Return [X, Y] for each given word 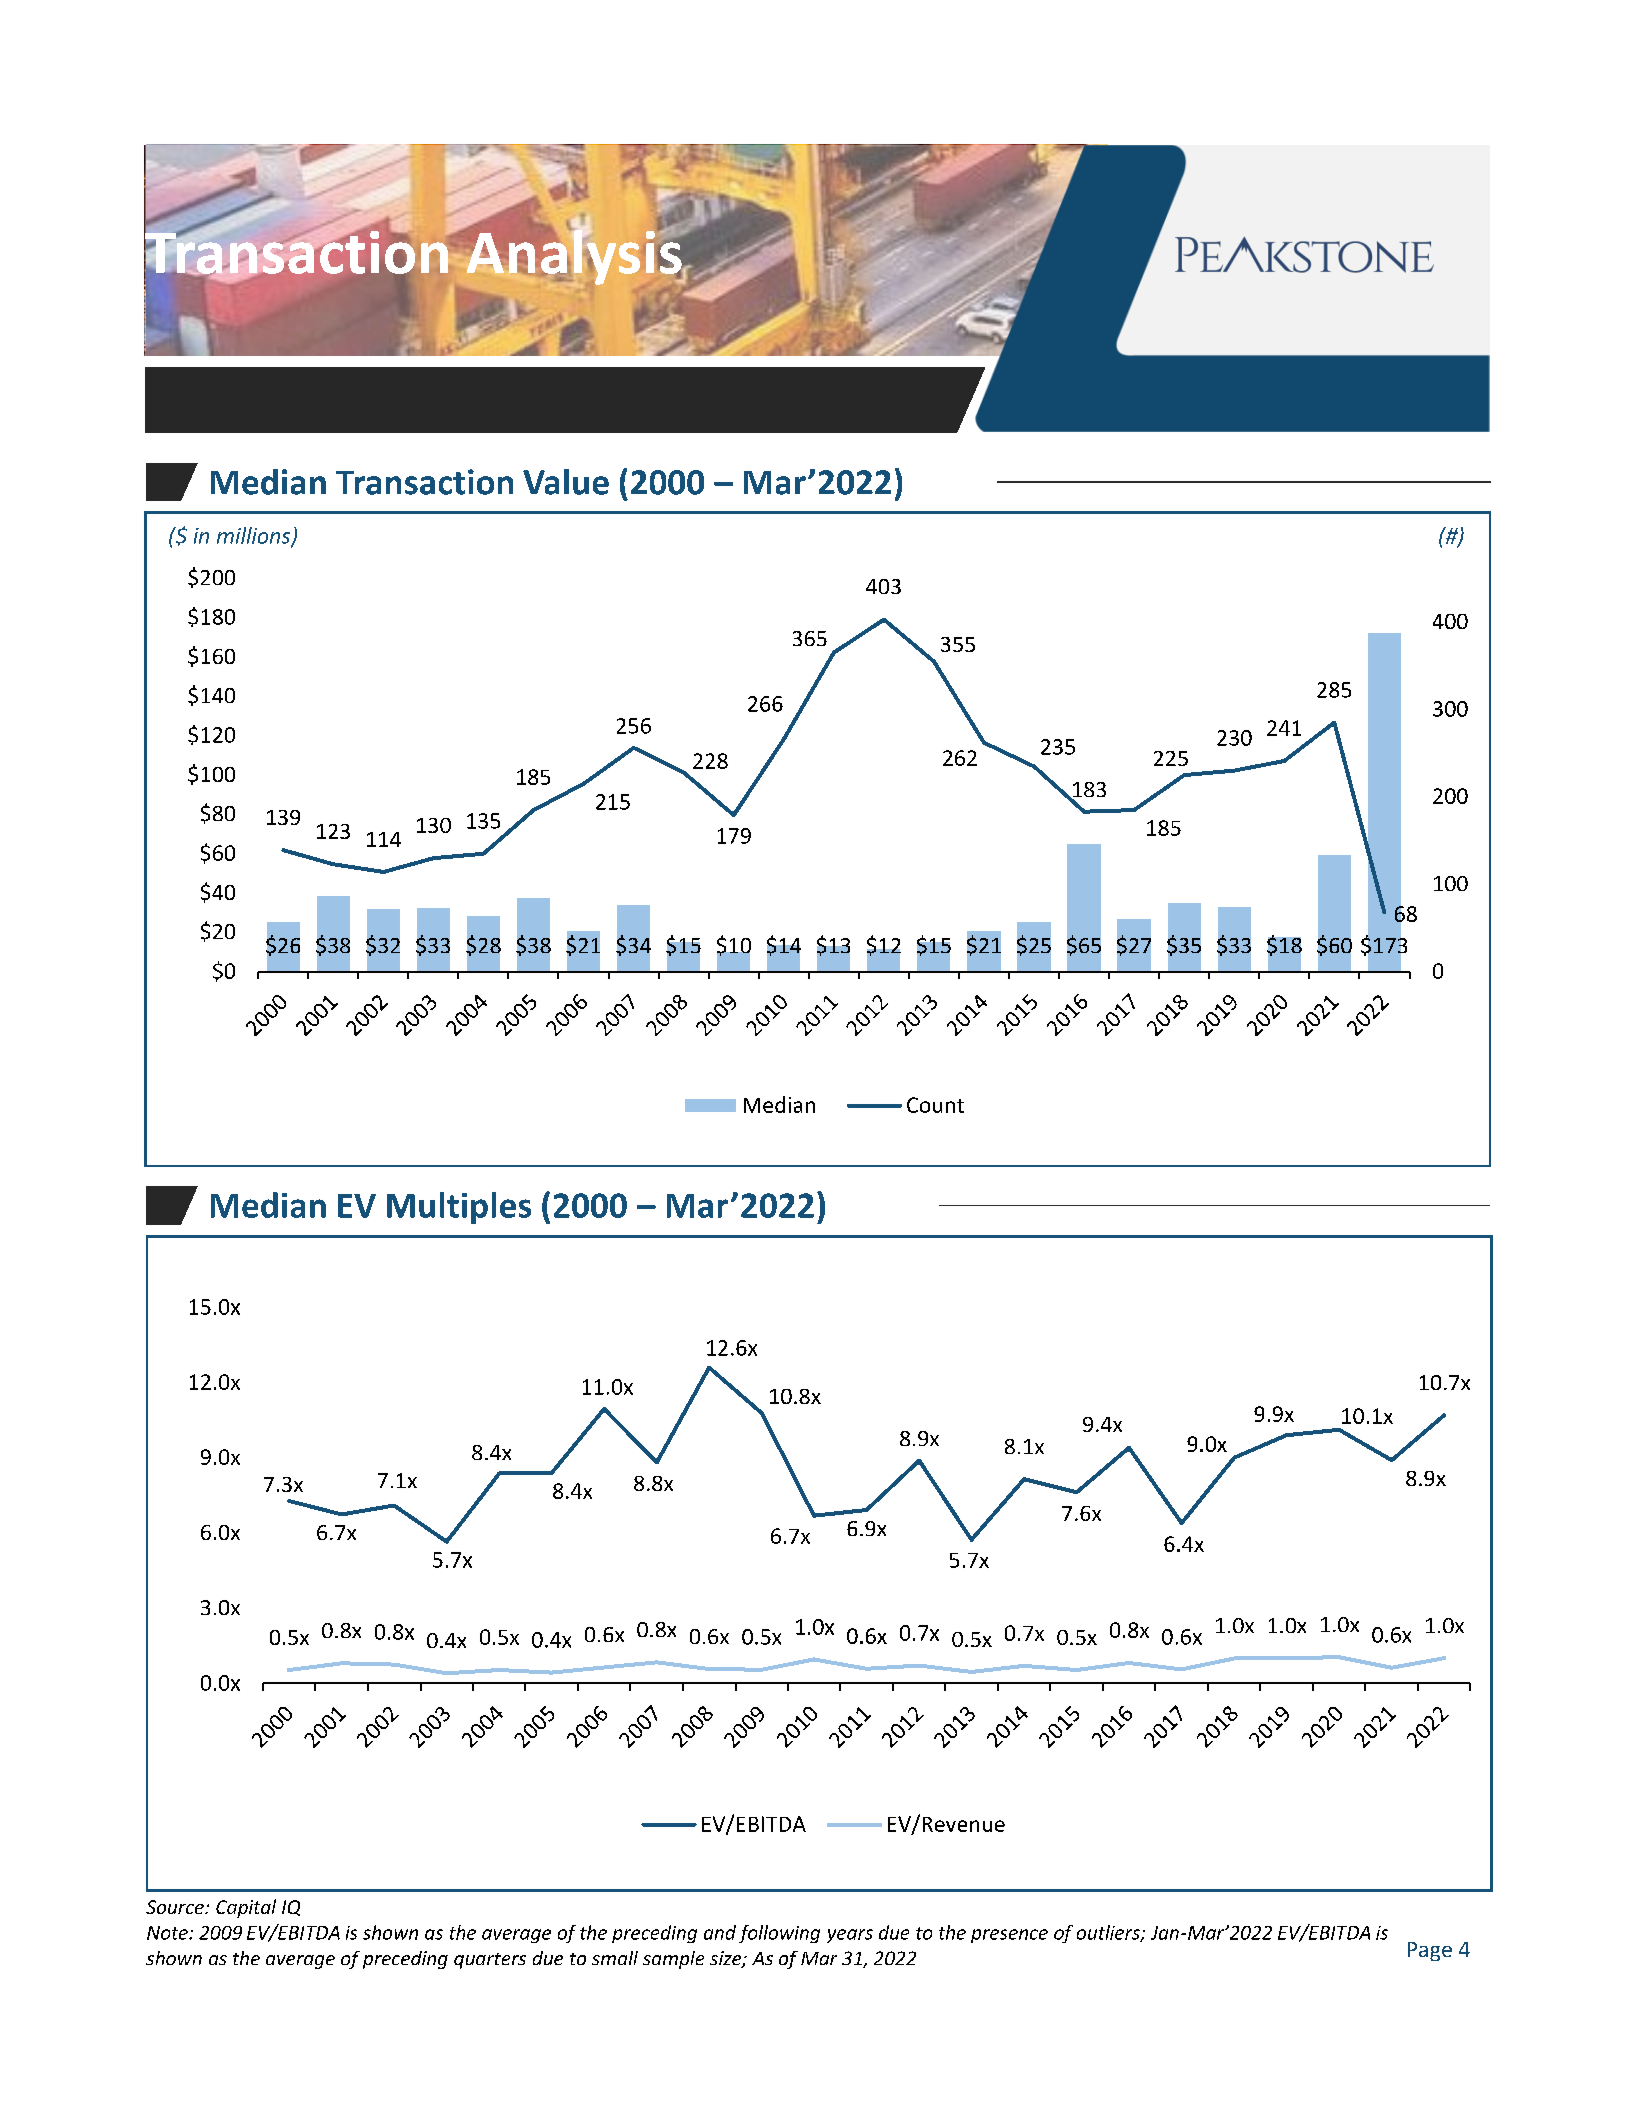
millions [255, 536]
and [720, 1932]
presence [1009, 1936]
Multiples [459, 1208]
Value [566, 482]
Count [935, 1105]
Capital [246, 1908]
